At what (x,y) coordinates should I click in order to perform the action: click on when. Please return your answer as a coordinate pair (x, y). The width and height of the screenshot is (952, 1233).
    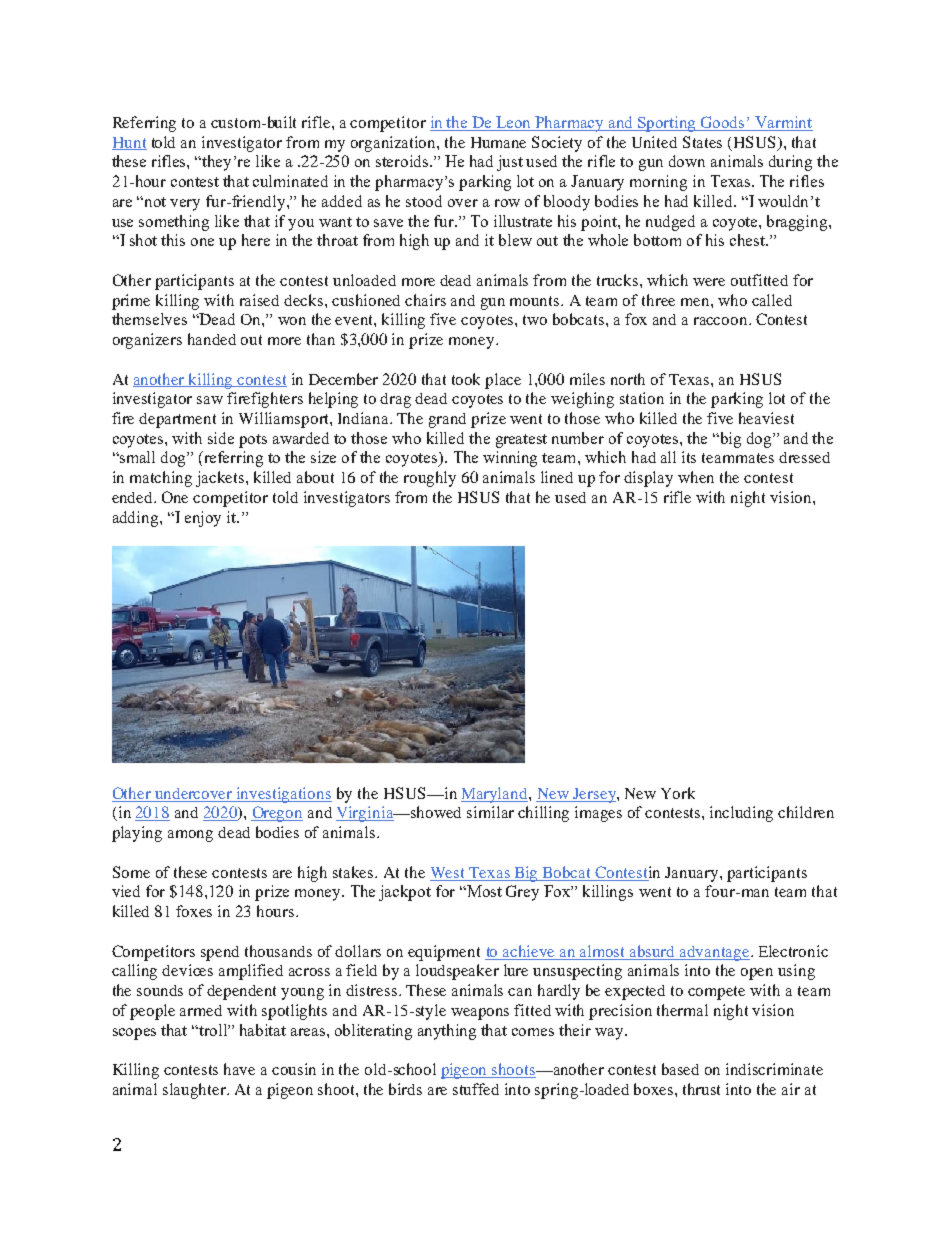
    Looking at the image, I should click on (696, 477).
